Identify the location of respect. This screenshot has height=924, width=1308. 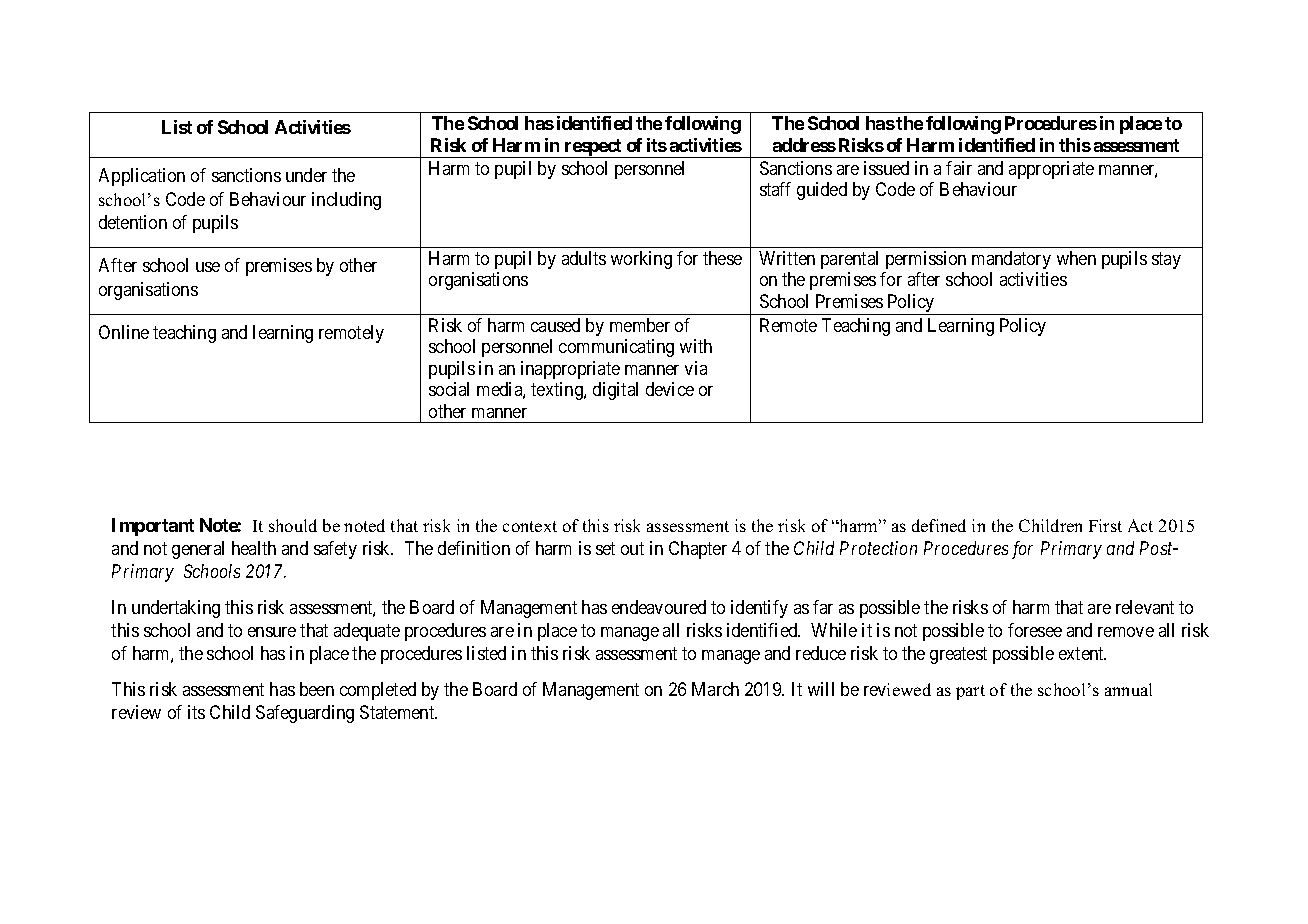
(593, 148).
